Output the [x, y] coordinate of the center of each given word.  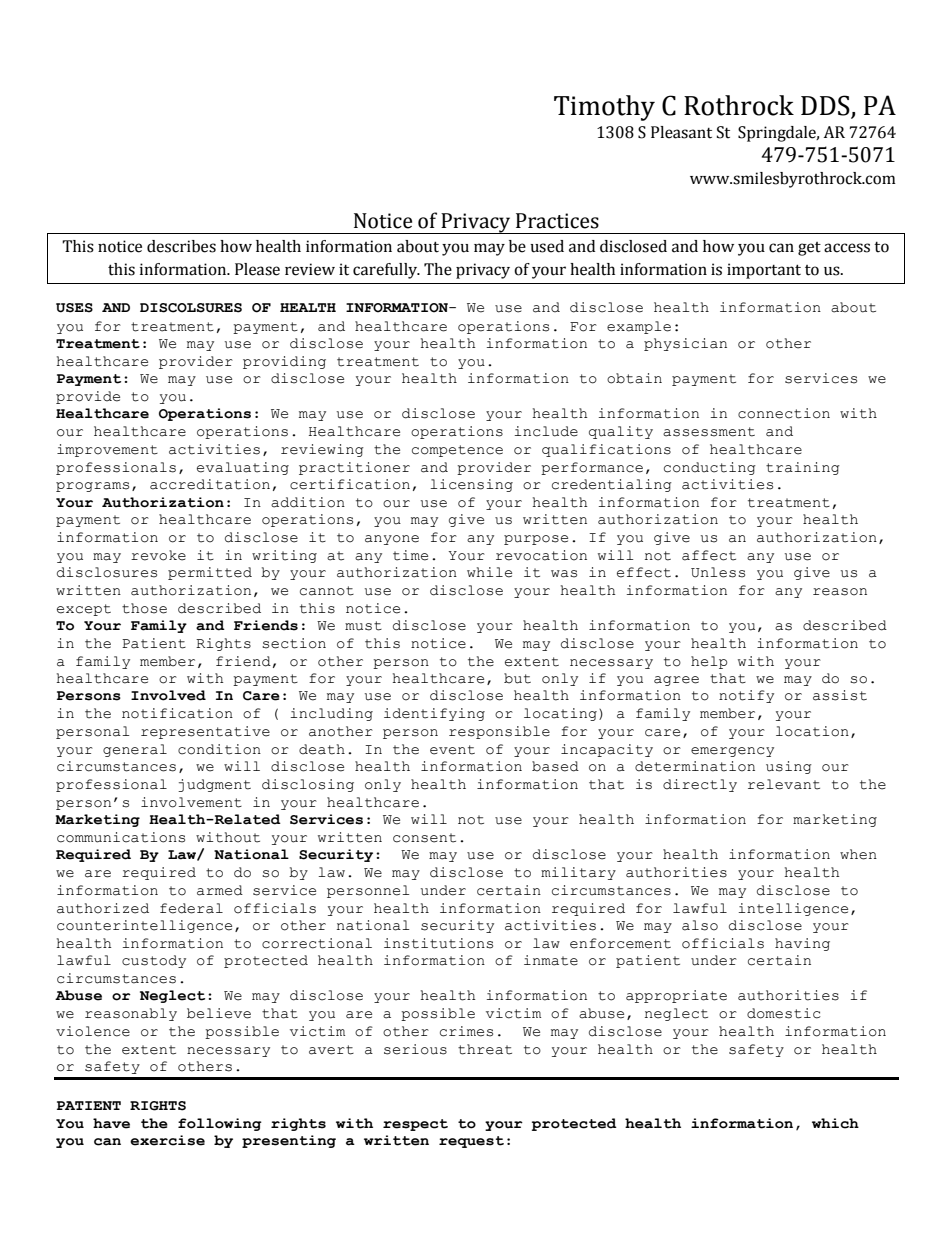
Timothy [604, 108]
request [471, 1142]
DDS [826, 106]
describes [181, 246]
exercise [167, 1140]
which [835, 1123]
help [709, 662]
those [144, 608]
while [489, 572]
